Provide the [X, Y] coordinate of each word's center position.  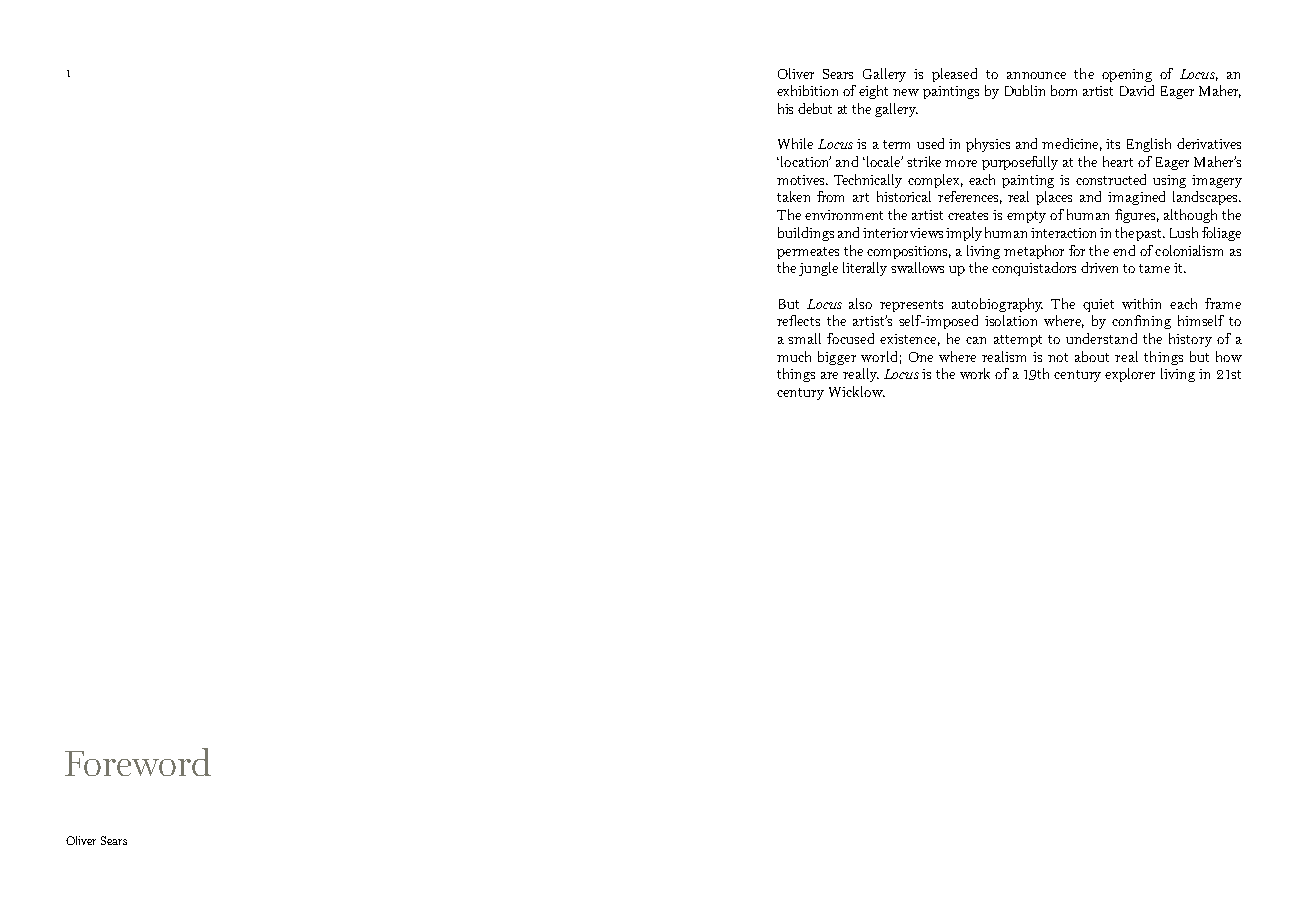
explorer [1130, 375]
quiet [1098, 305]
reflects [798, 320]
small [804, 338]
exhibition [807, 90]
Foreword [138, 762]
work [975, 373]
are [829, 375]
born [1064, 90]
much [794, 356]
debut [815, 108]
